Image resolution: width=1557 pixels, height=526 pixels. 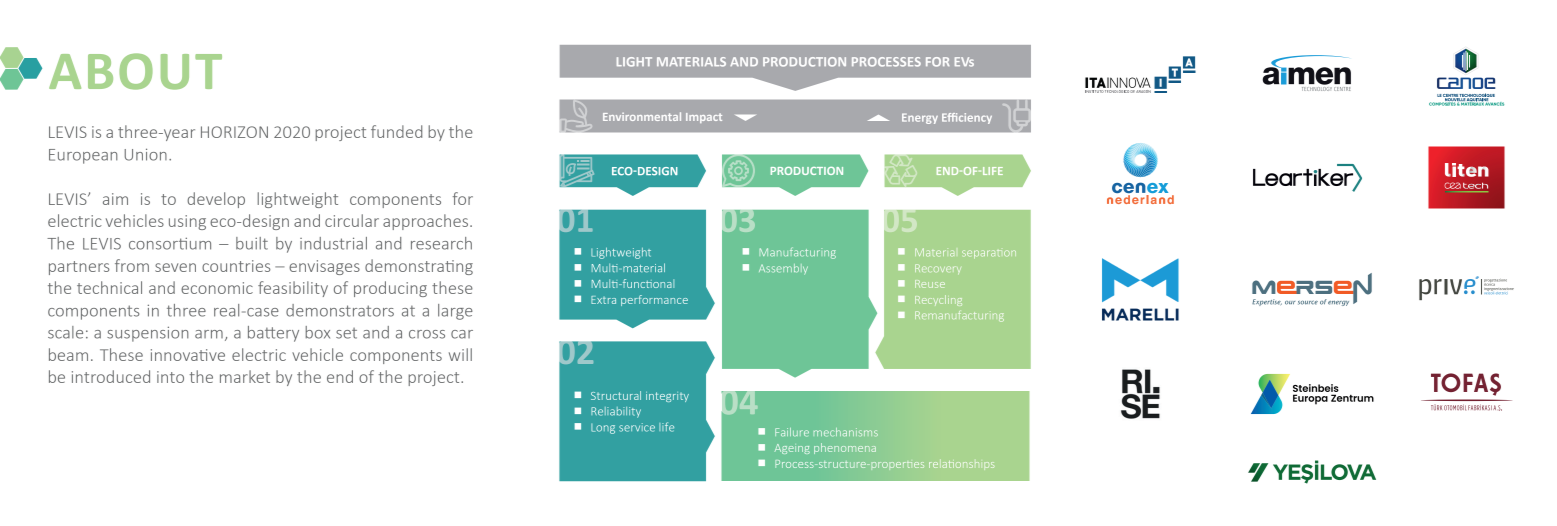 I want to click on PROCESSES, so click(x=886, y=62).
